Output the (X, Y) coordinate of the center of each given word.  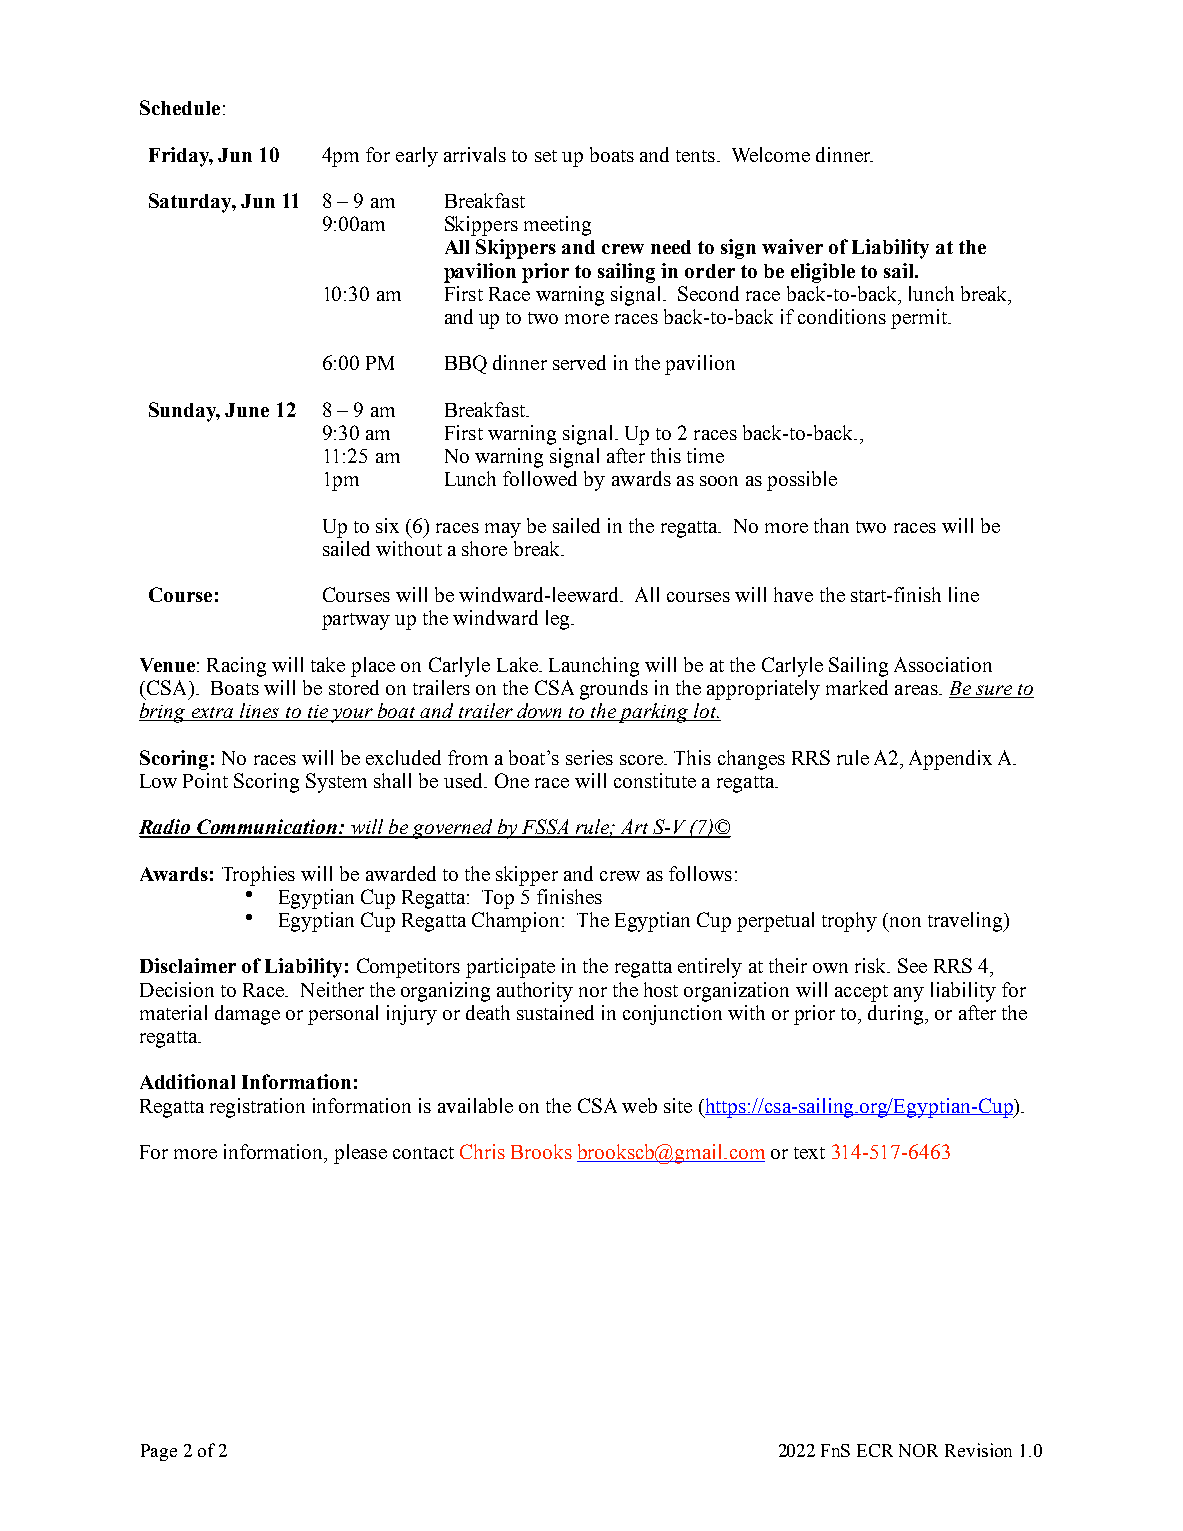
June (247, 410)
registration (257, 1108)
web (639, 1105)
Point (205, 780)
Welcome (771, 154)
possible (802, 481)
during (897, 1015)
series (589, 757)
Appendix (950, 760)
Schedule (180, 107)
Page (159, 1452)
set (546, 156)
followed (540, 478)
